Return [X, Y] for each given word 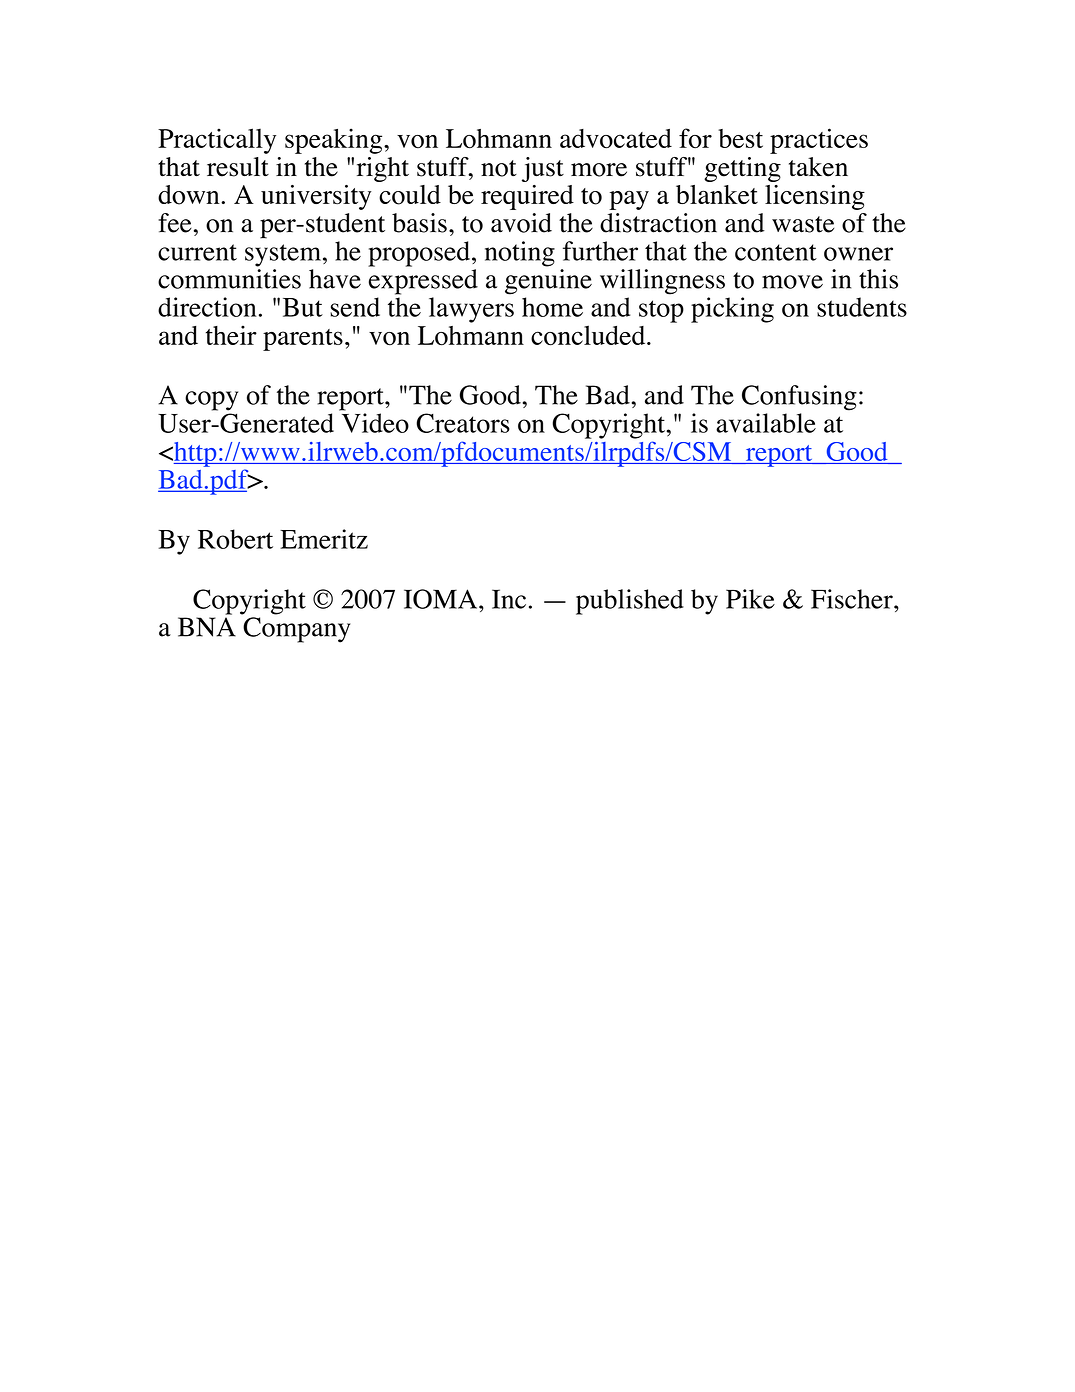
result [238, 167]
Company [296, 630]
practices [819, 141]
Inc [509, 599]
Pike [750, 599]
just [543, 169]
